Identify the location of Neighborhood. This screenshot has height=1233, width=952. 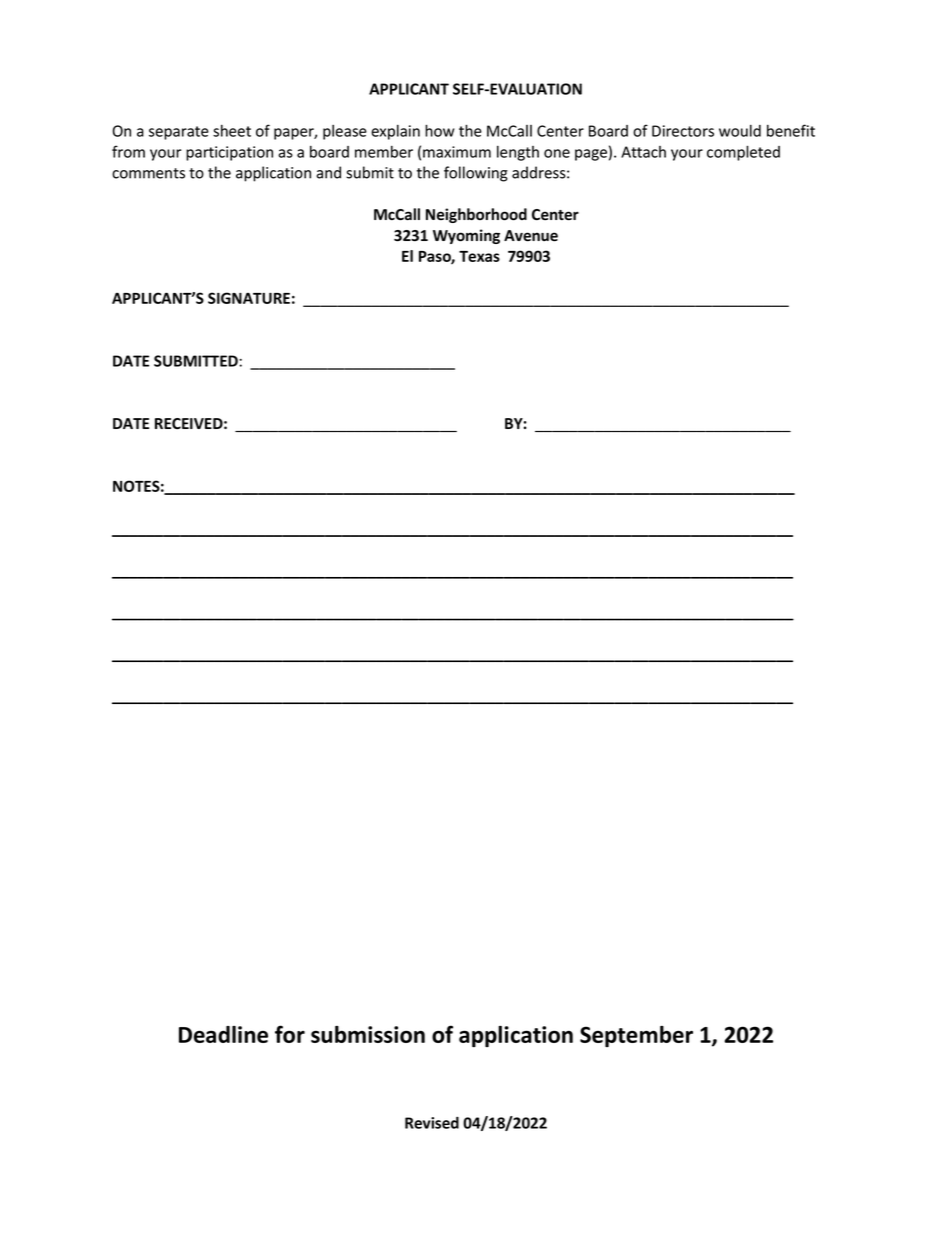
(476, 215).
